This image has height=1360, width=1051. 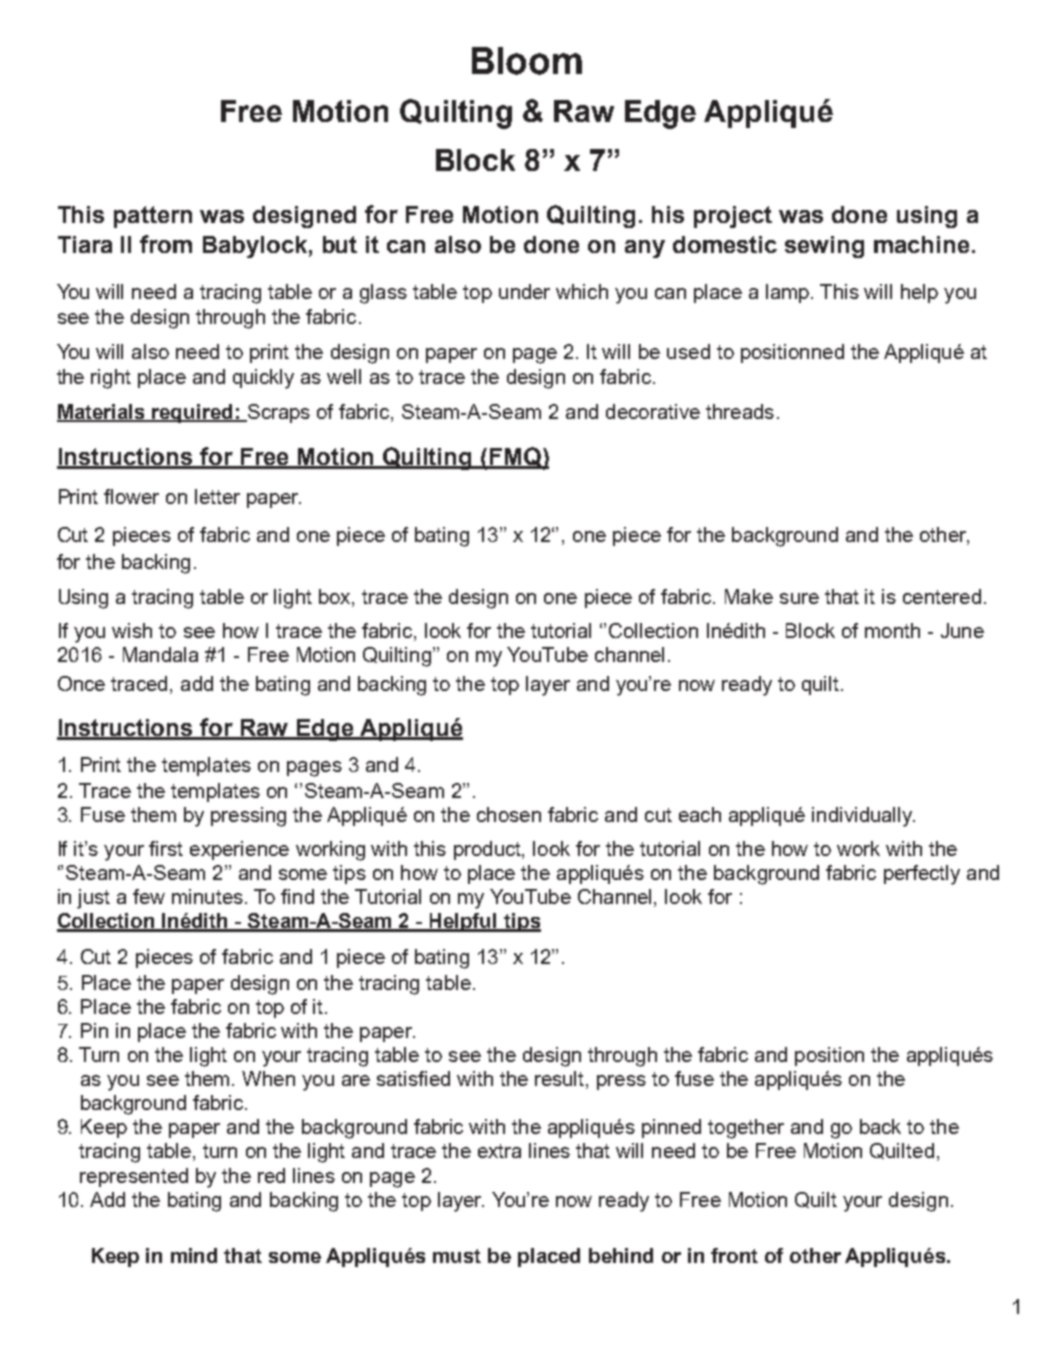 I want to click on Mandala, so click(x=160, y=654).
